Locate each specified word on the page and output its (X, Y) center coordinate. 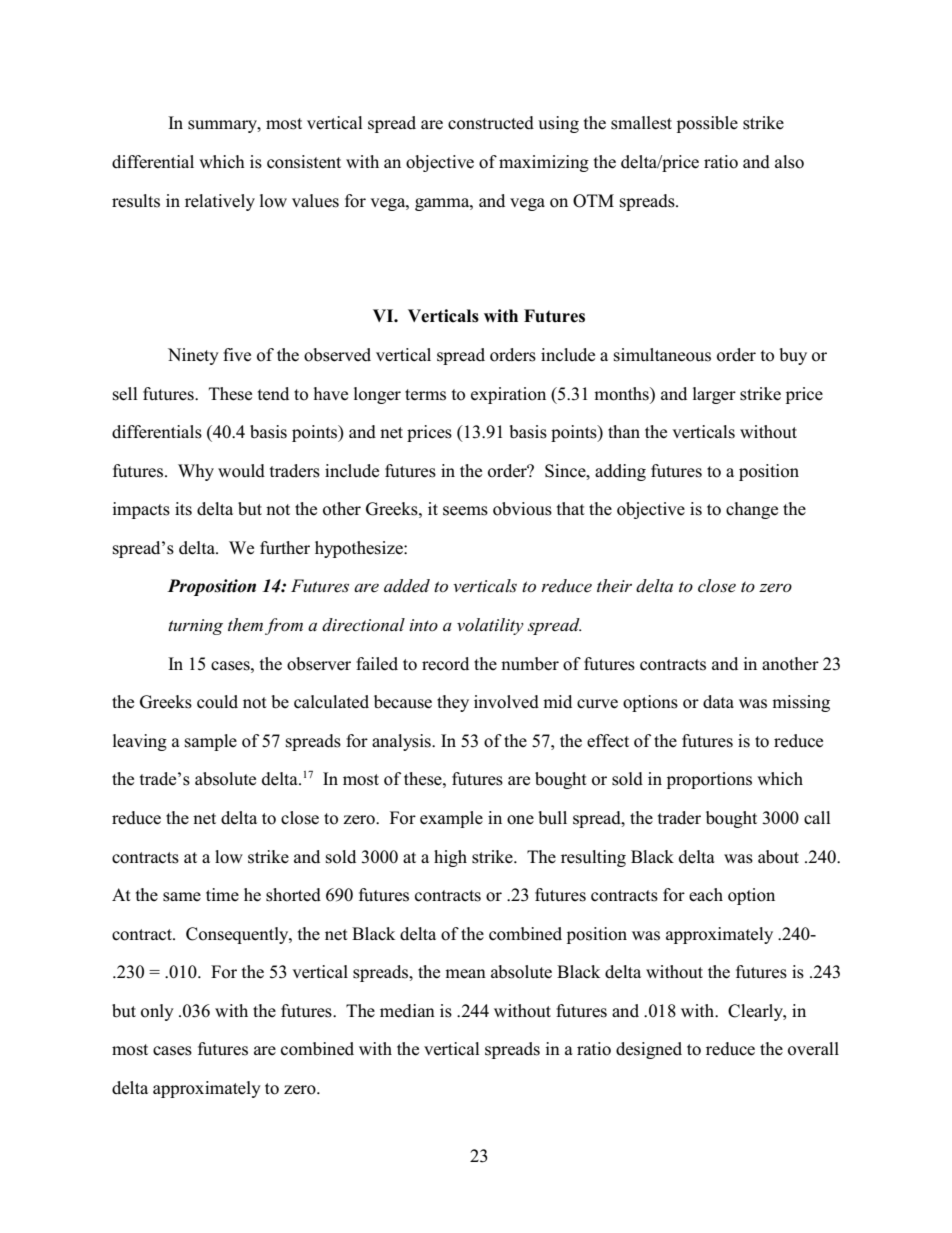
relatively (220, 202)
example (451, 819)
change (752, 510)
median (407, 1011)
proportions (709, 780)
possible (707, 124)
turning (195, 627)
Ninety (193, 356)
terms (425, 395)
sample (211, 742)
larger (714, 395)
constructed (491, 123)
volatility (490, 626)
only (157, 1012)
